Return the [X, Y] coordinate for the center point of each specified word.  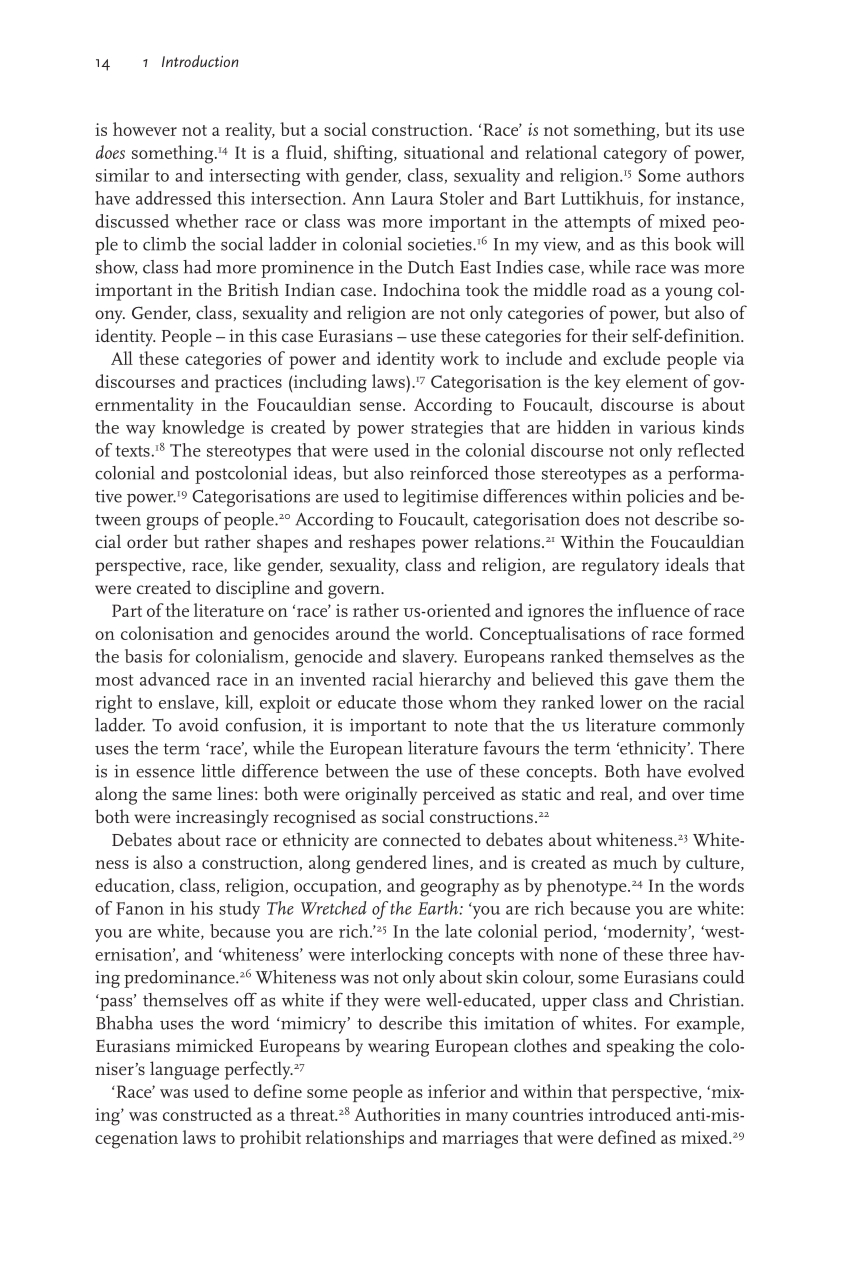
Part [127, 610]
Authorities [397, 1114]
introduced [630, 1114]
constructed [207, 1114]
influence [653, 610]
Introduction [200, 61]
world [448, 633]
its [704, 129]
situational [444, 152]
